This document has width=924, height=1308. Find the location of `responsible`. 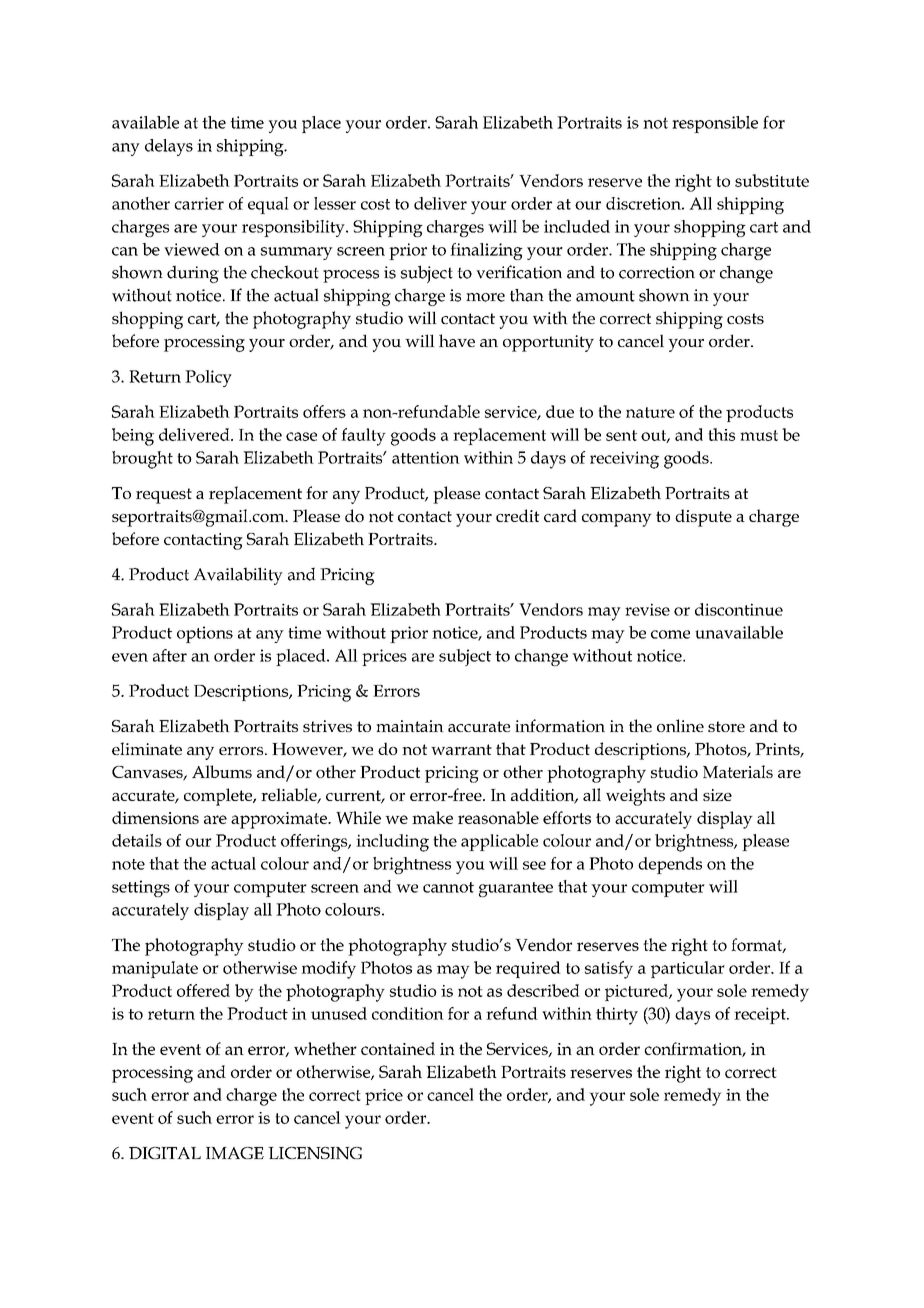

responsible is located at coordinates (715, 124).
